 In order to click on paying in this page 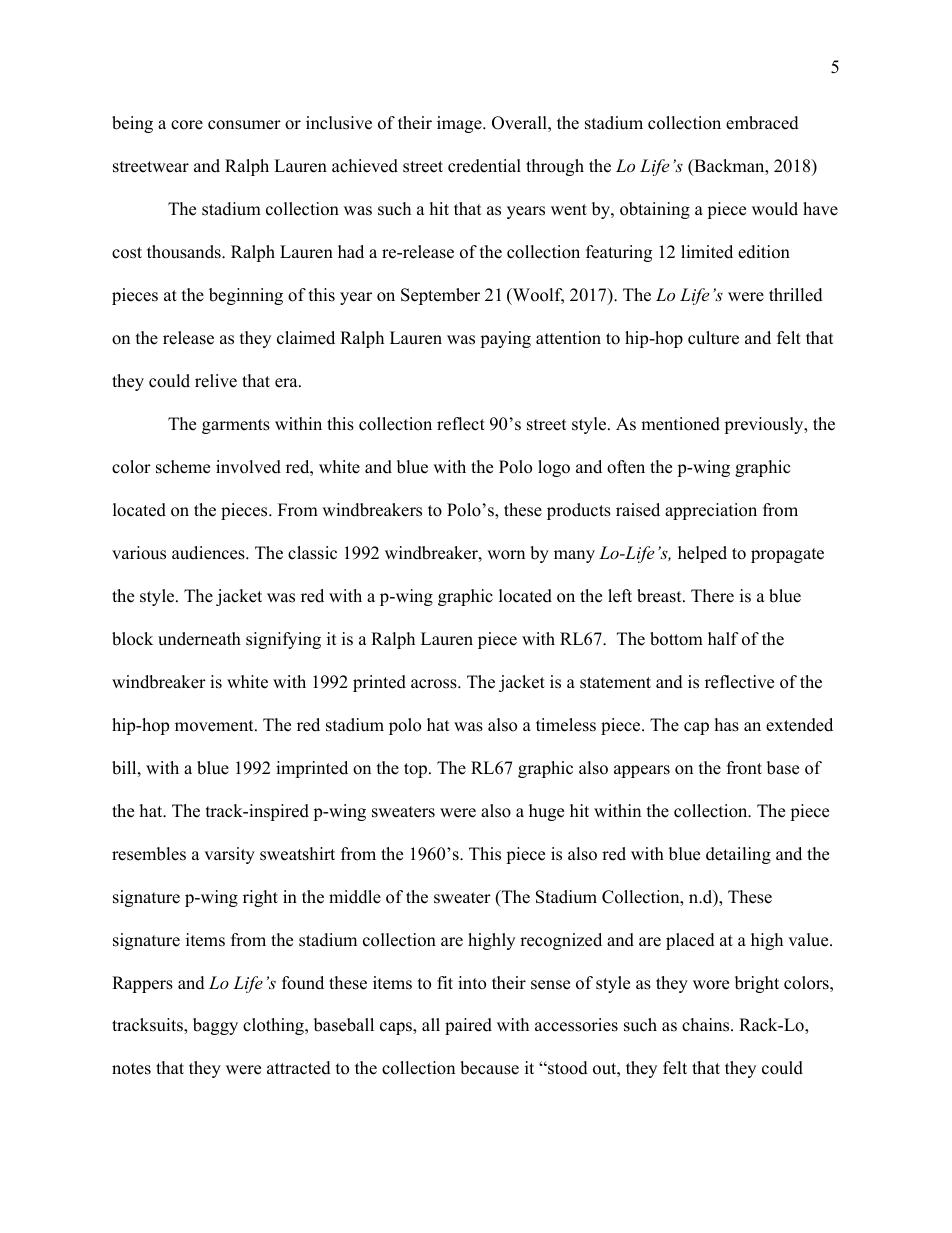, I will do `click(505, 339)`.
